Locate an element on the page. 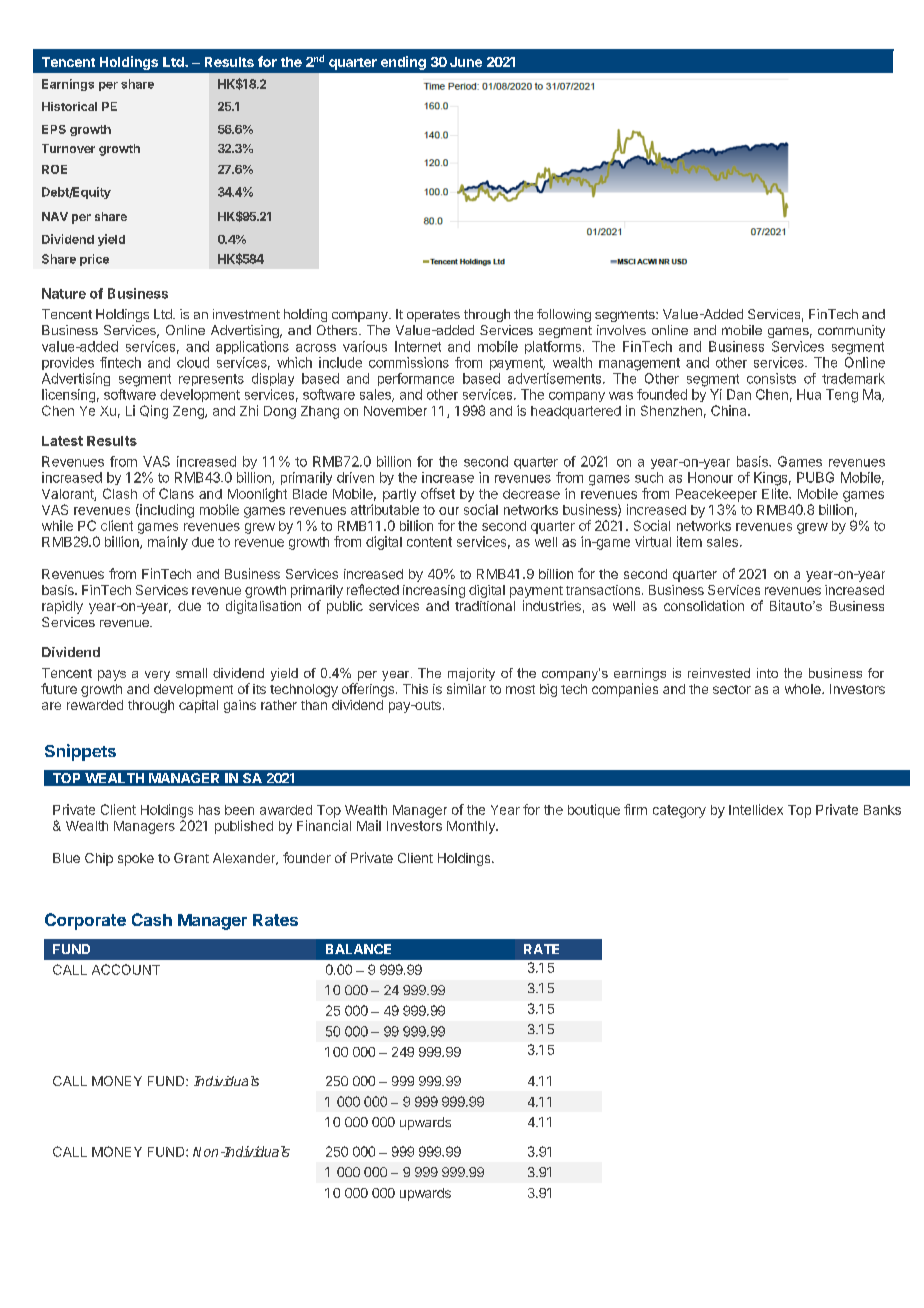 Image resolution: width=924 pixels, height=1308 pixels. performance is located at coordinates (416, 379).
